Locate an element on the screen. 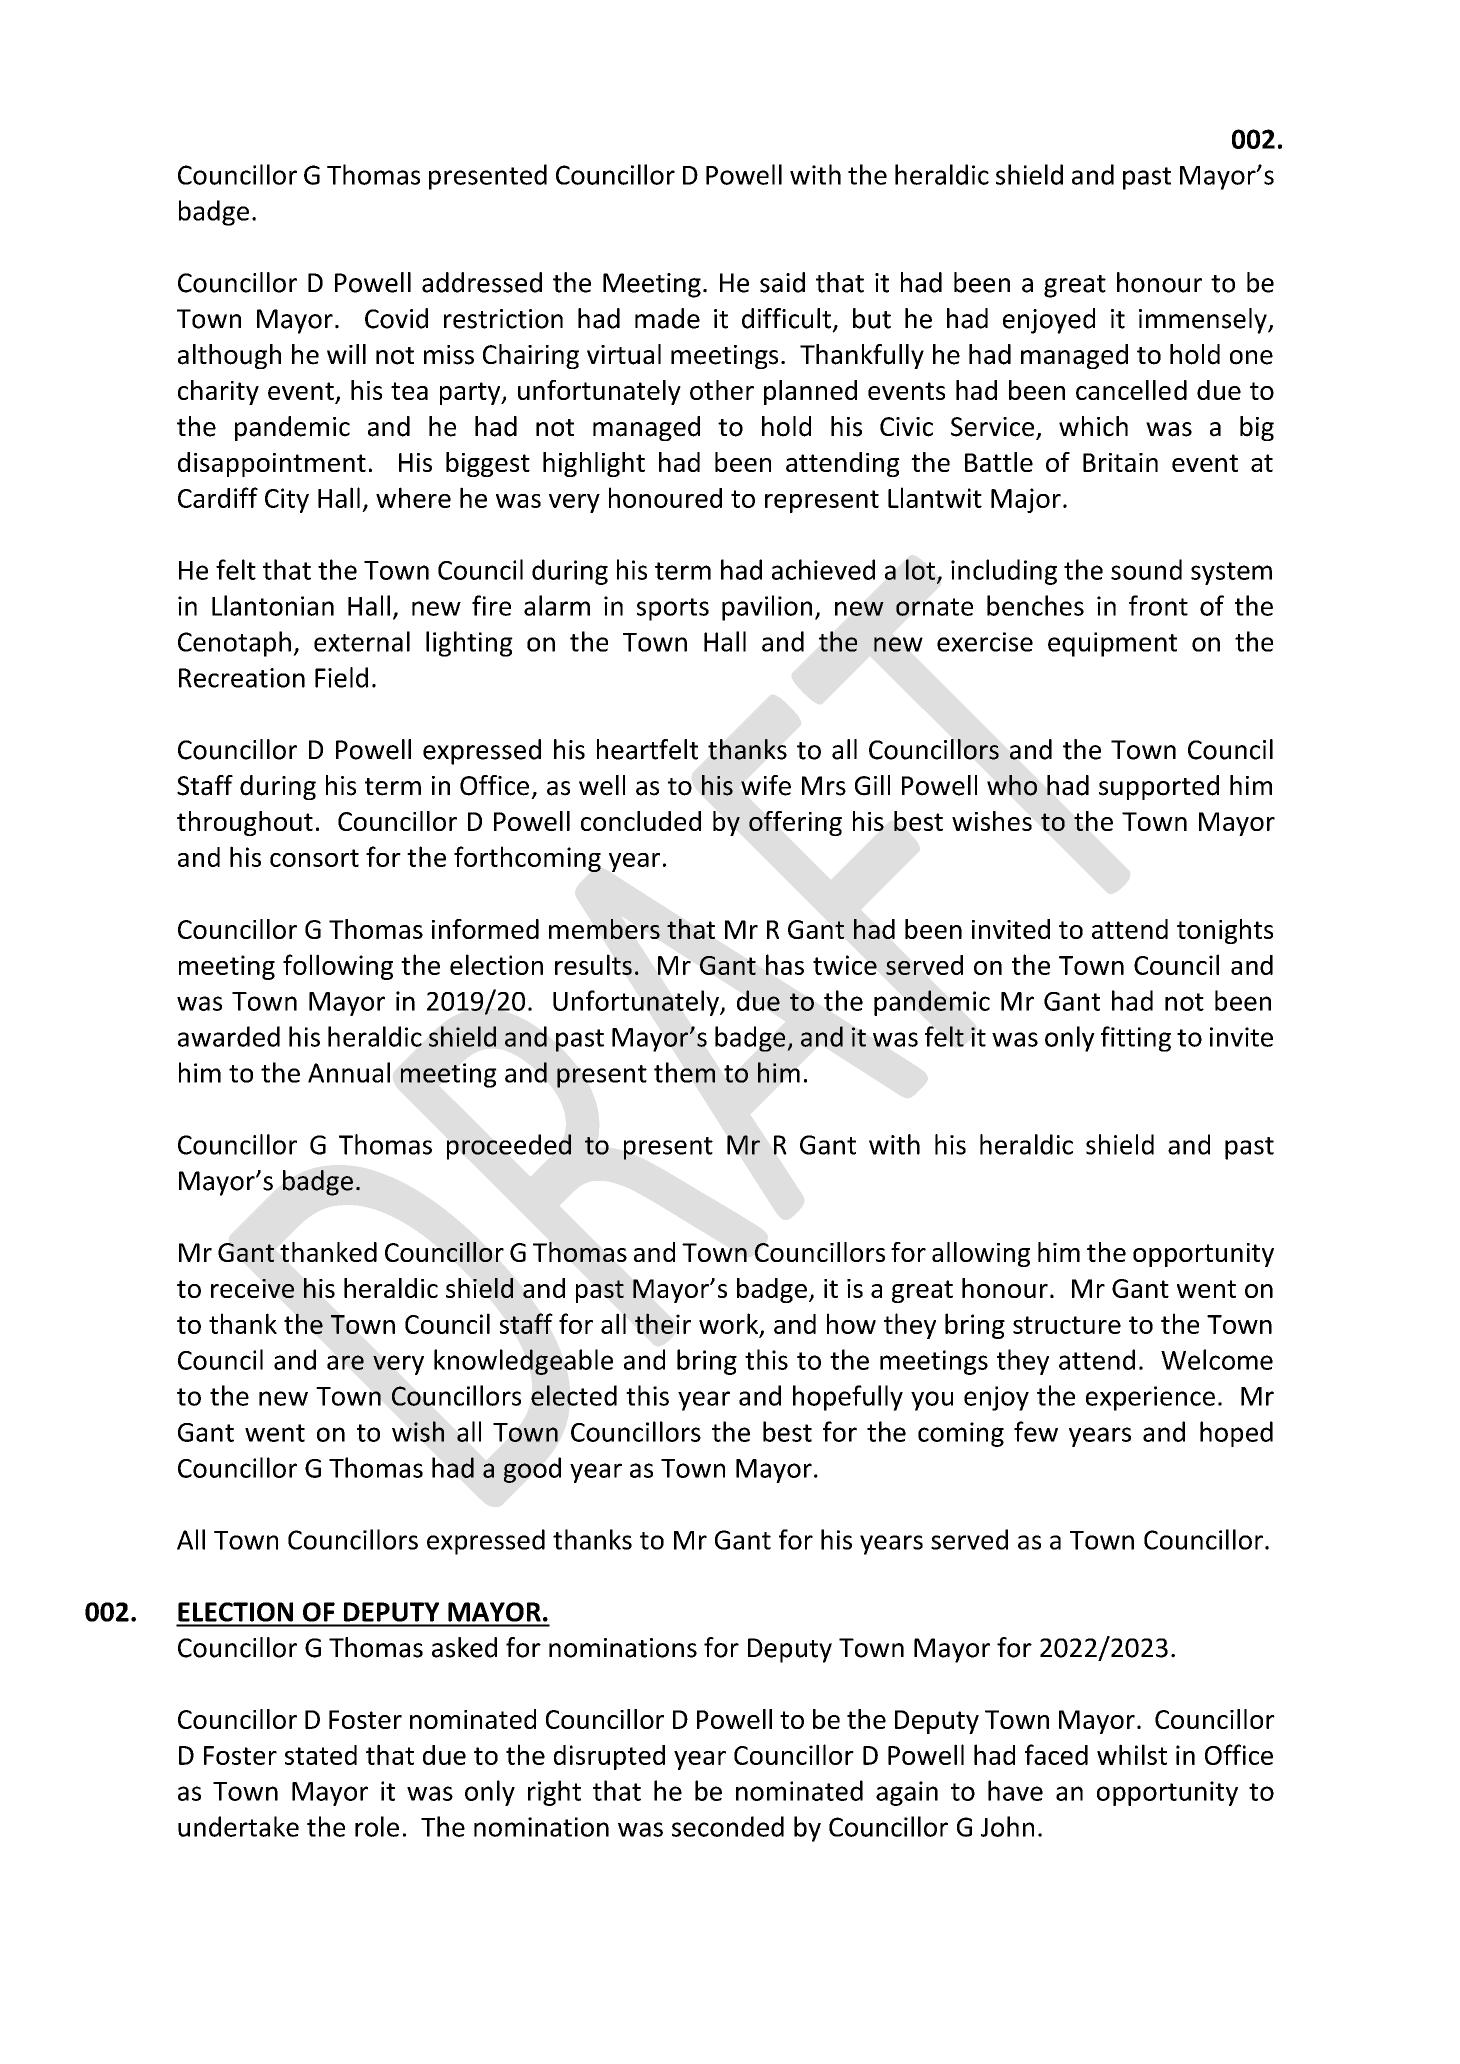  seconded is located at coordinates (728, 1826).
